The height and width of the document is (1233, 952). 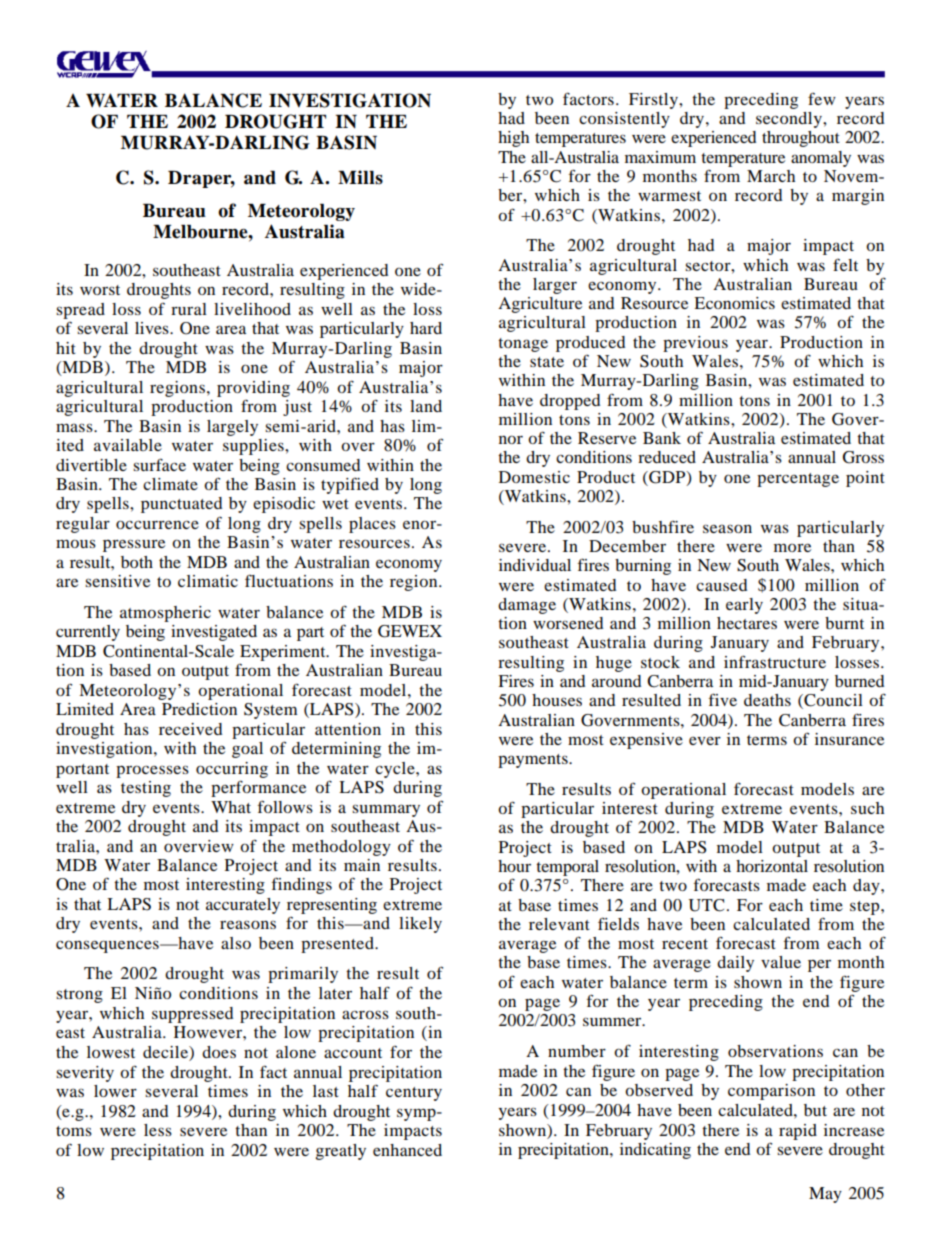 What do you see at coordinates (407, 1150) in the document?
I see `enhanced` at bounding box center [407, 1150].
